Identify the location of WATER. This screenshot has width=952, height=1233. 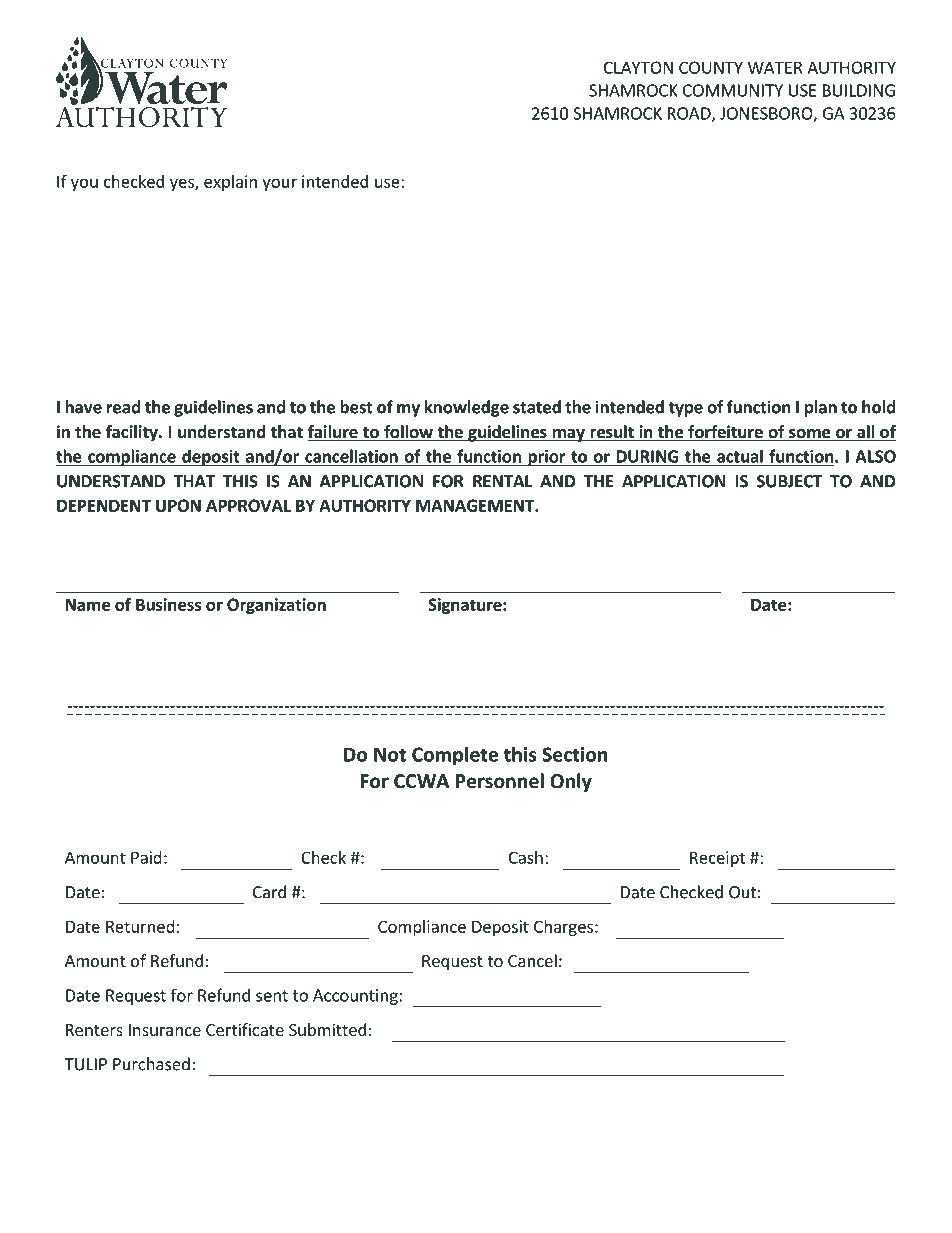
(775, 67).
